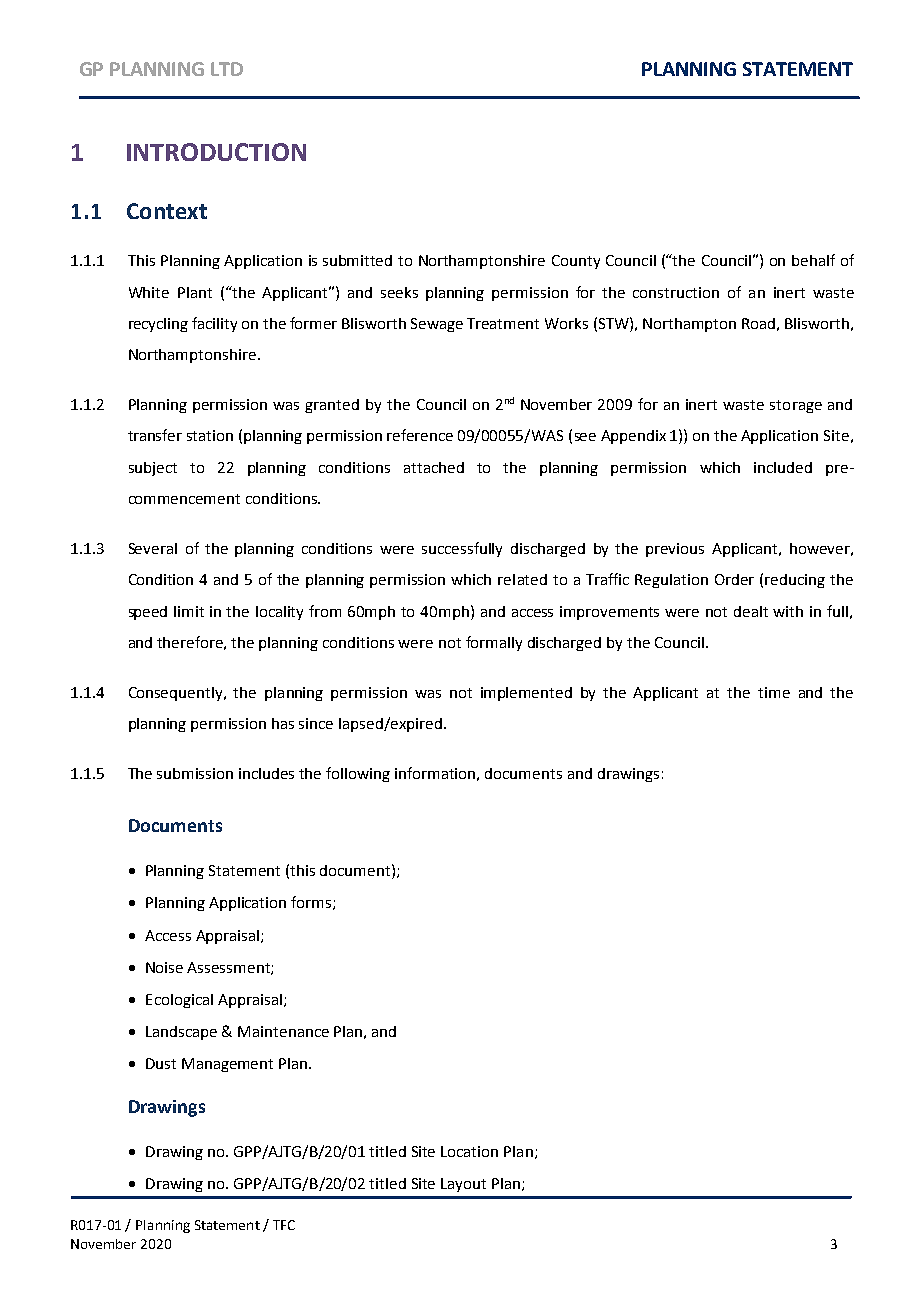 The height and width of the page is (1308, 924). I want to click on Assessment, so click(229, 968).
